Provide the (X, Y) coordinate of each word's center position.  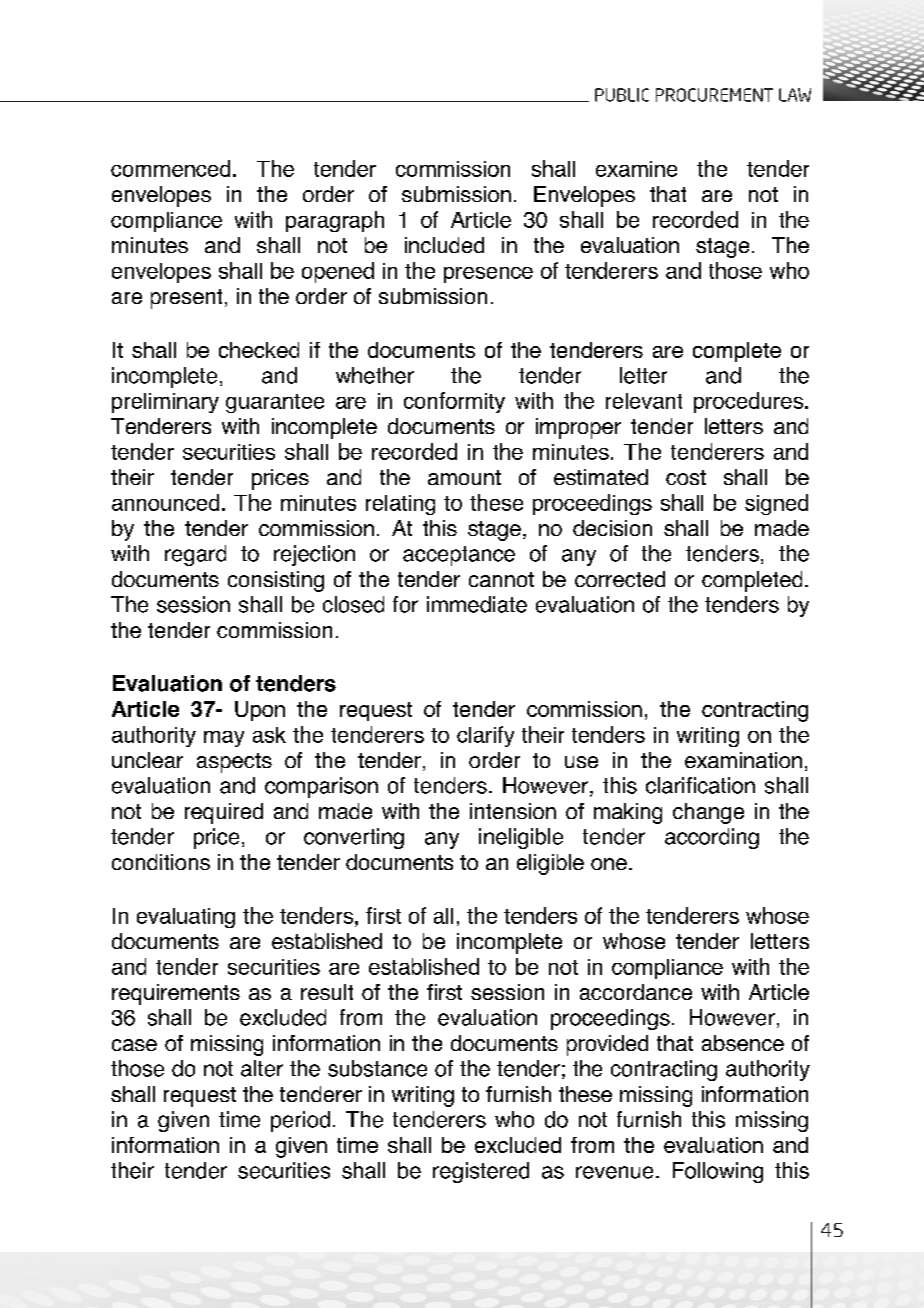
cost (686, 477)
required (224, 813)
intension (513, 811)
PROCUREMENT (714, 95)
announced (165, 502)
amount (464, 477)
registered (481, 1172)
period (300, 1121)
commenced (170, 168)
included (444, 245)
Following (718, 1172)
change (708, 813)
